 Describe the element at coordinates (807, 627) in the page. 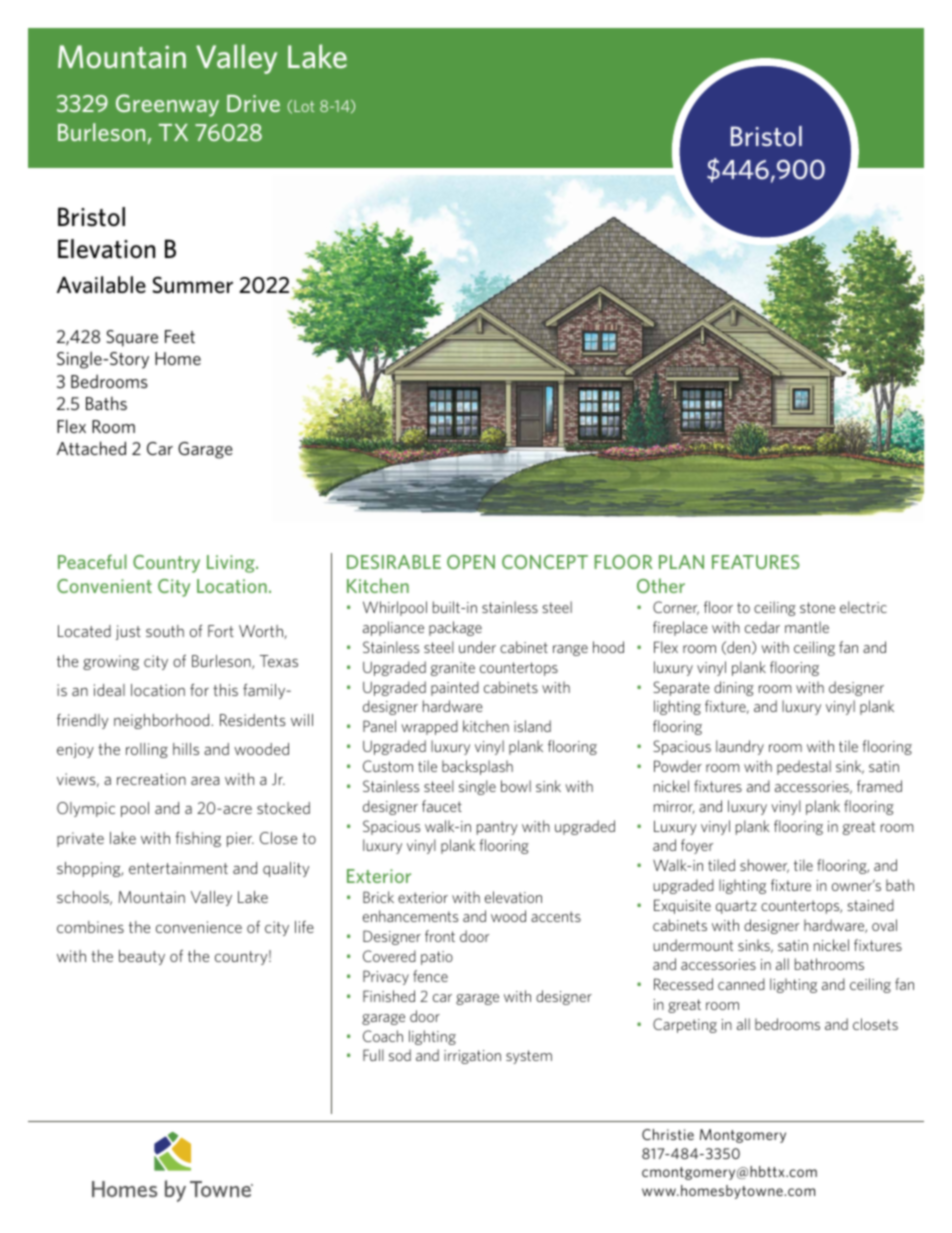

I see `mantle` at that location.
